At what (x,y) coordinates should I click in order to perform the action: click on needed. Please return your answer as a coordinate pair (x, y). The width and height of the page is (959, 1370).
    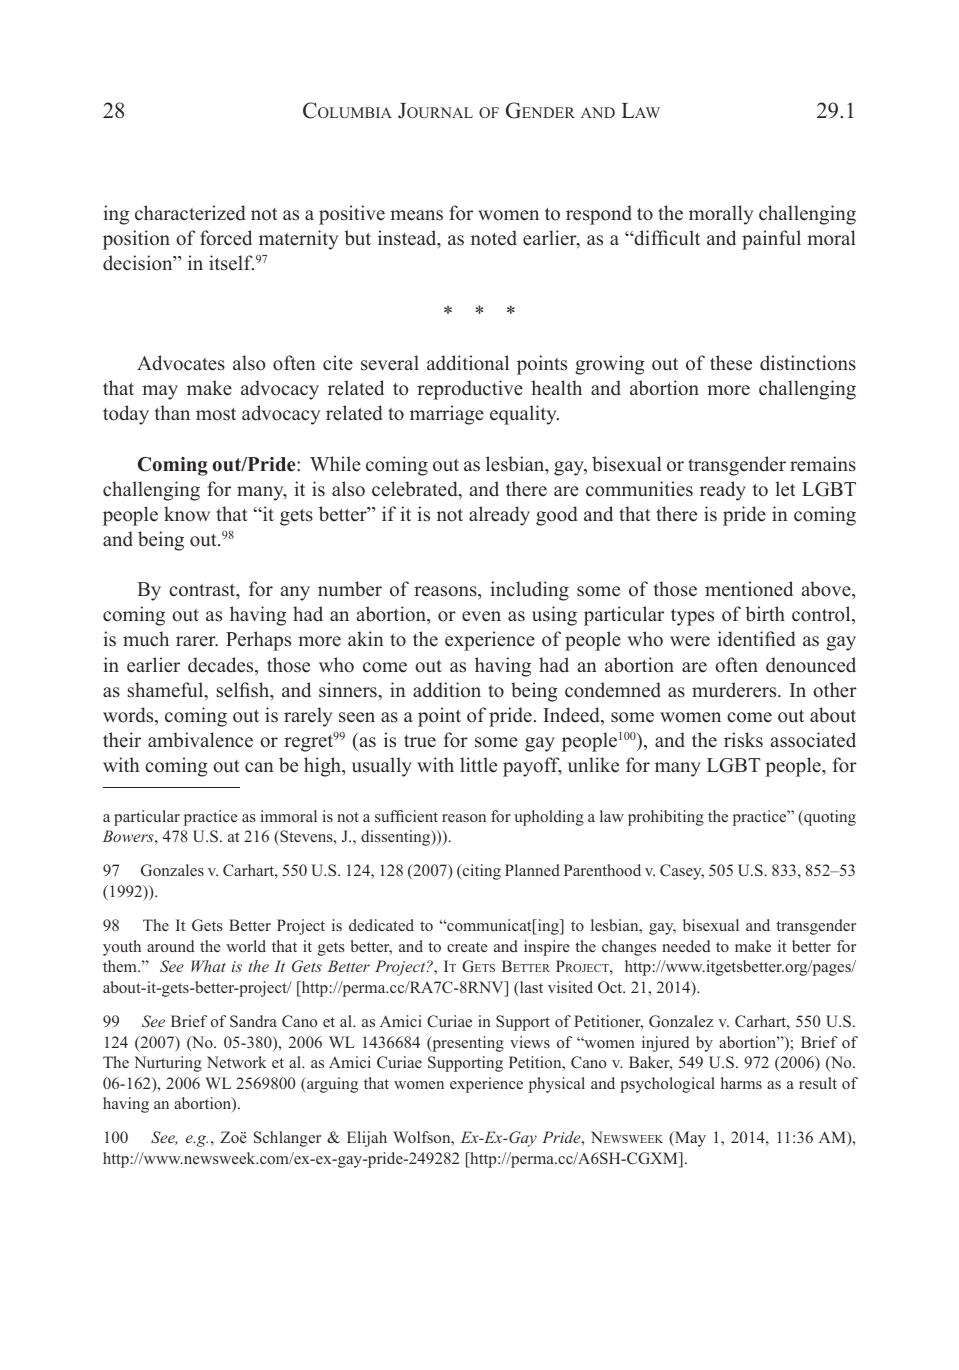
    Looking at the image, I should click on (686, 946).
